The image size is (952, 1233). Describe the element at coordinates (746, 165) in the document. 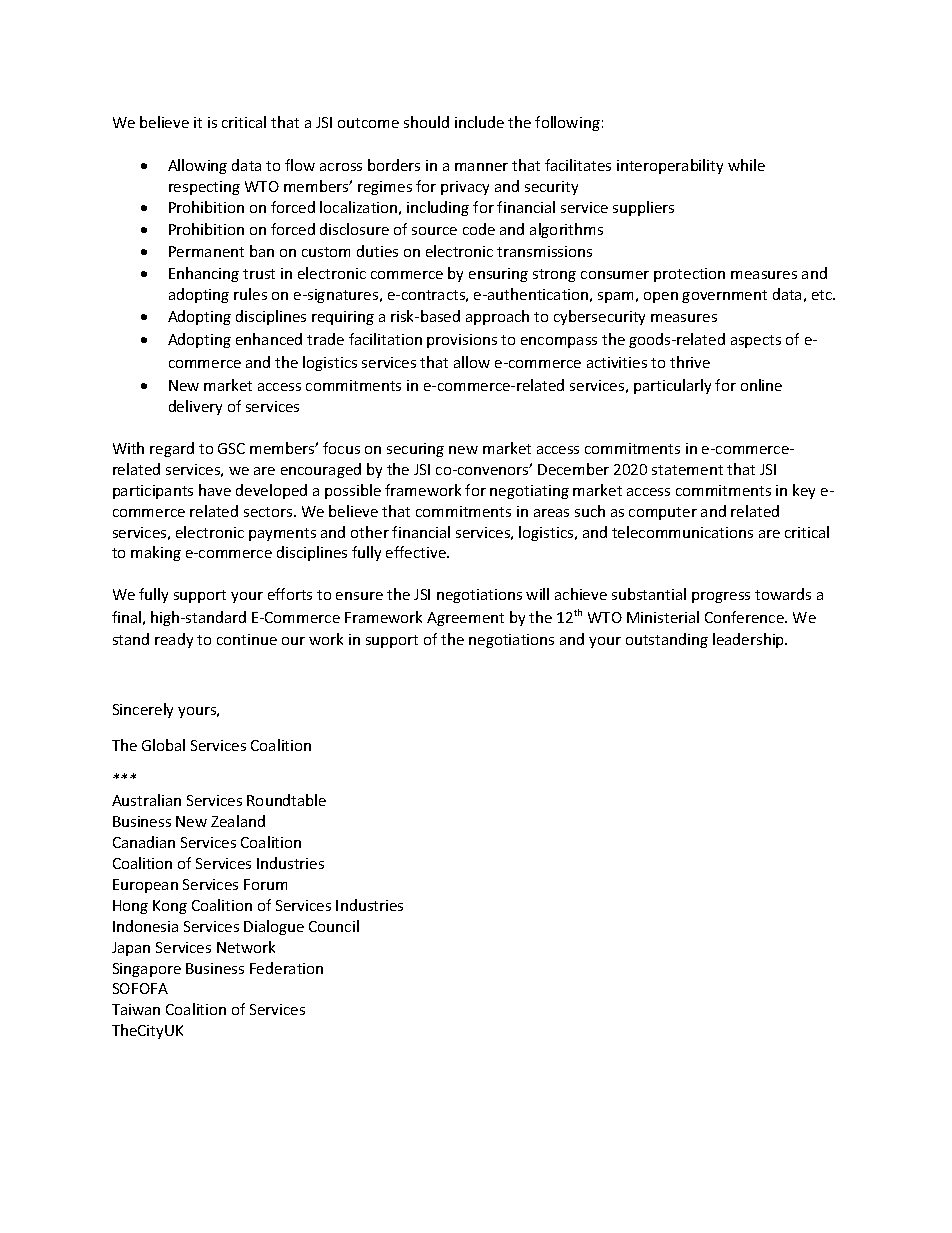

I see `while` at that location.
